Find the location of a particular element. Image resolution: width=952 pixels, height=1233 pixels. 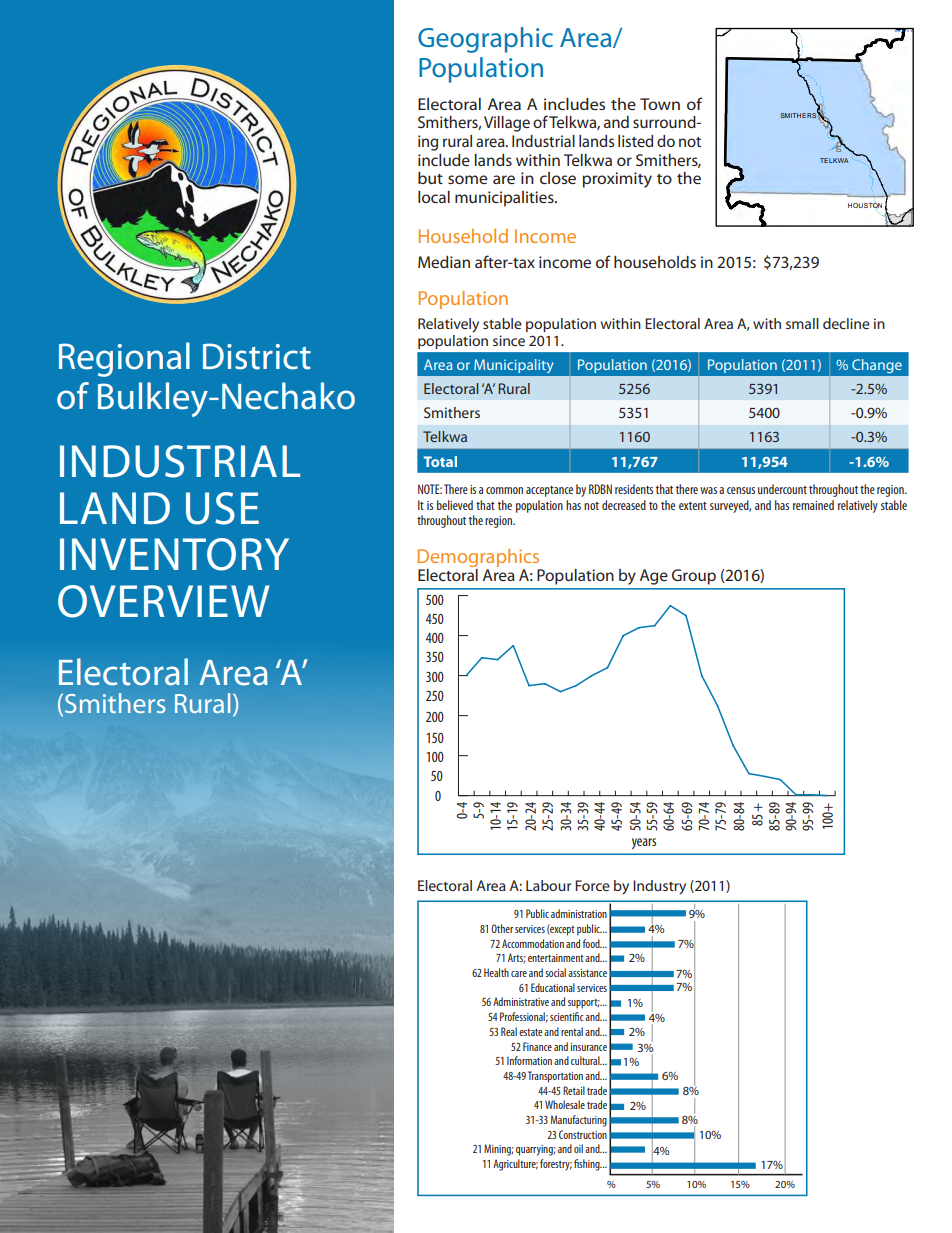

Town is located at coordinates (660, 104).
